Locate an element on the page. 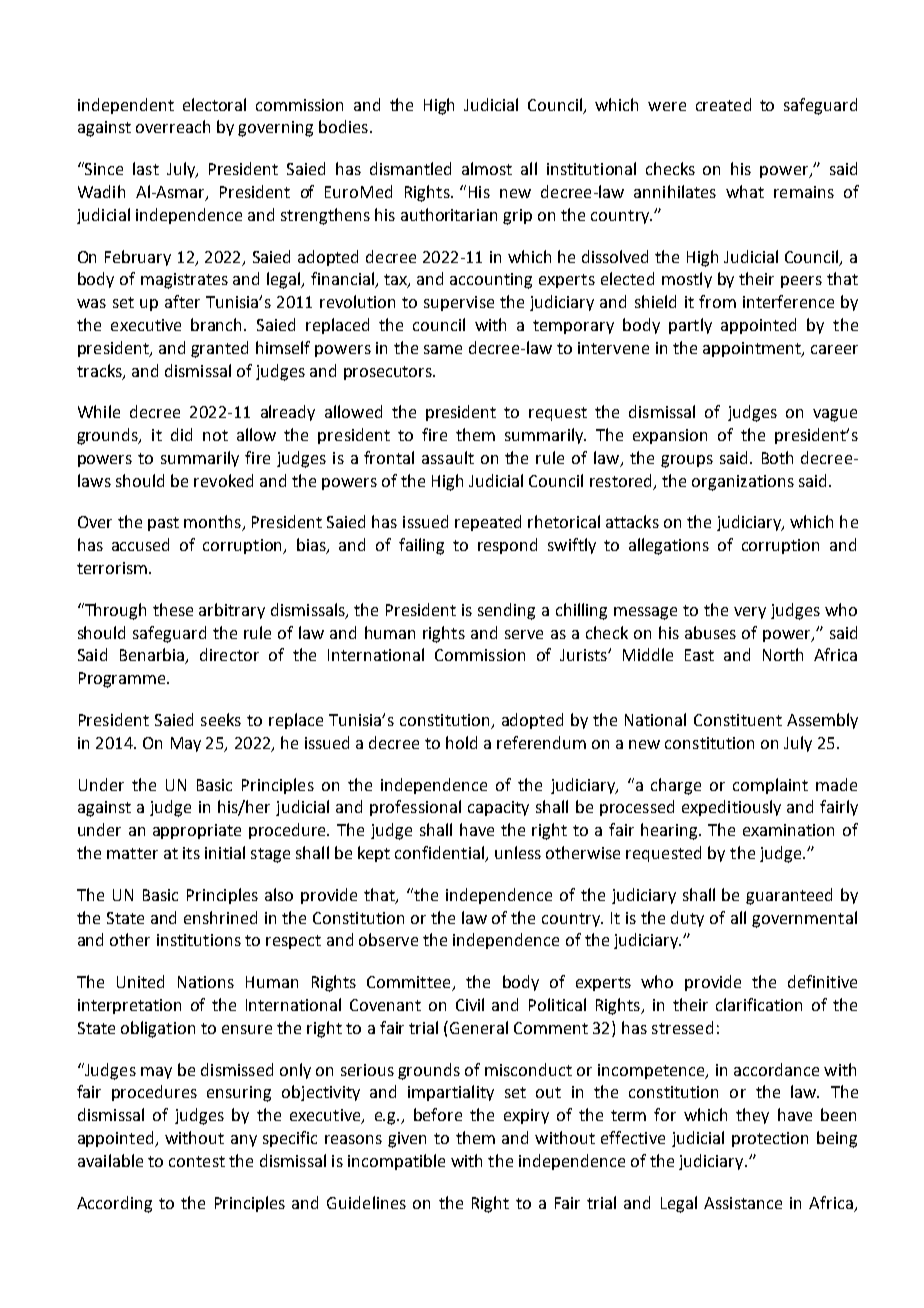 The width and height of the image is (924, 1308). almost is located at coordinates (487, 168).
